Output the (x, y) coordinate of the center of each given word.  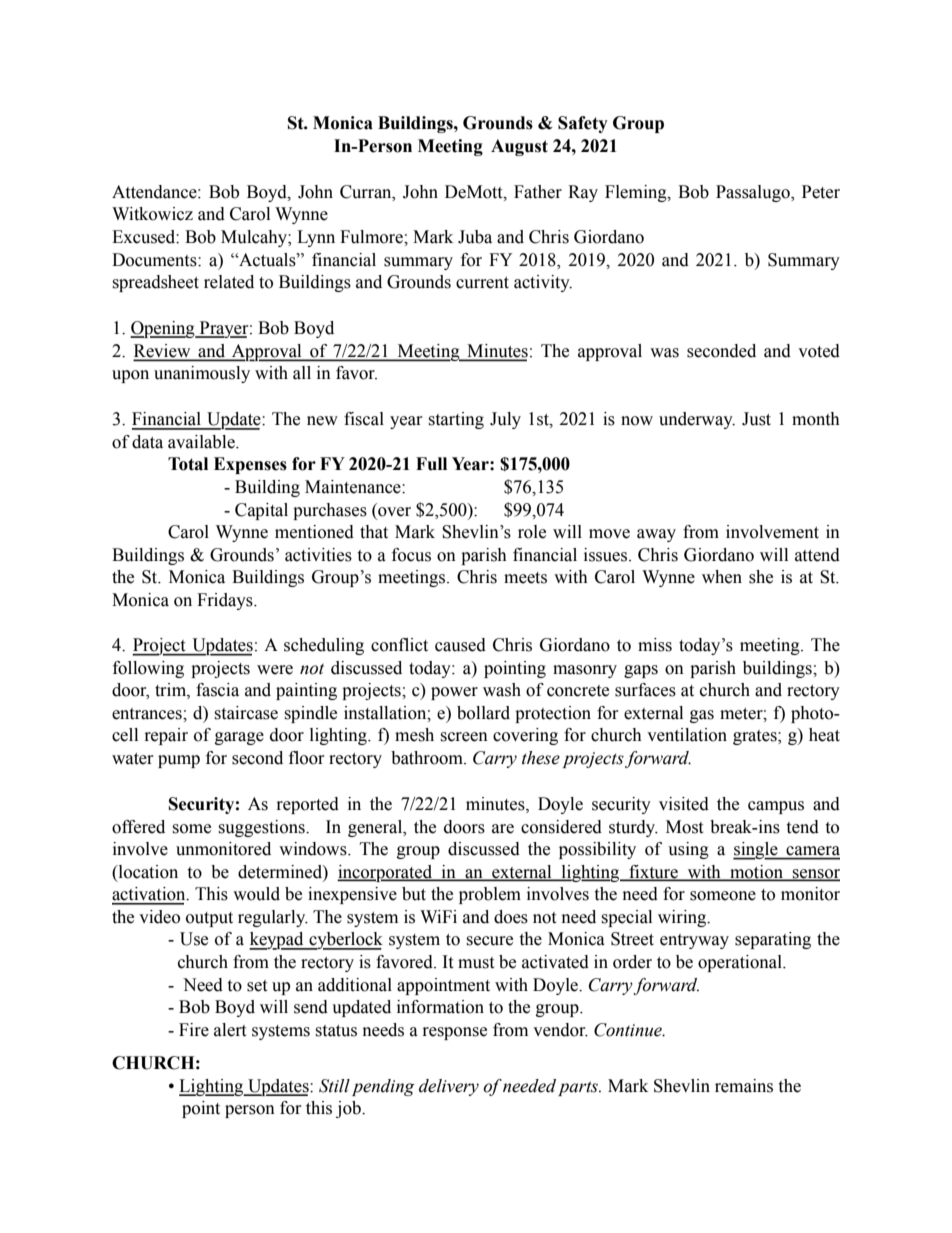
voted (819, 351)
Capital (261, 511)
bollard (483, 713)
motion (756, 872)
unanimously (202, 374)
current (482, 283)
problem (490, 895)
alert (230, 1030)
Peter (821, 192)
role (532, 532)
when (722, 577)
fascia (217, 690)
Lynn (316, 238)
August (519, 147)
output (209, 919)
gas (702, 716)
